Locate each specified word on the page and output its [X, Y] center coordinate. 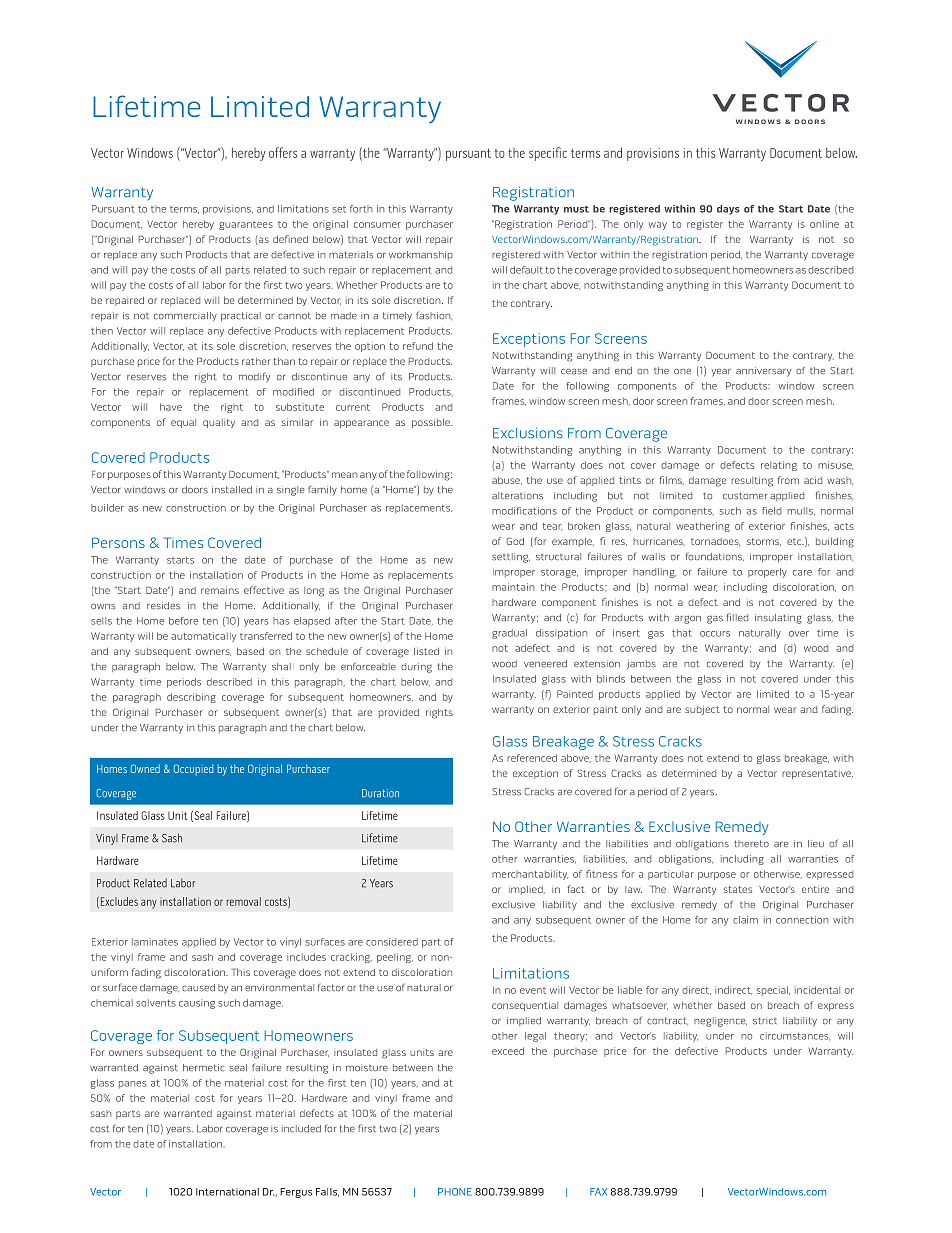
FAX [598, 1192]
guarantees [246, 225]
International [227, 1192]
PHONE [455, 1192]
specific [548, 154]
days [728, 210]
